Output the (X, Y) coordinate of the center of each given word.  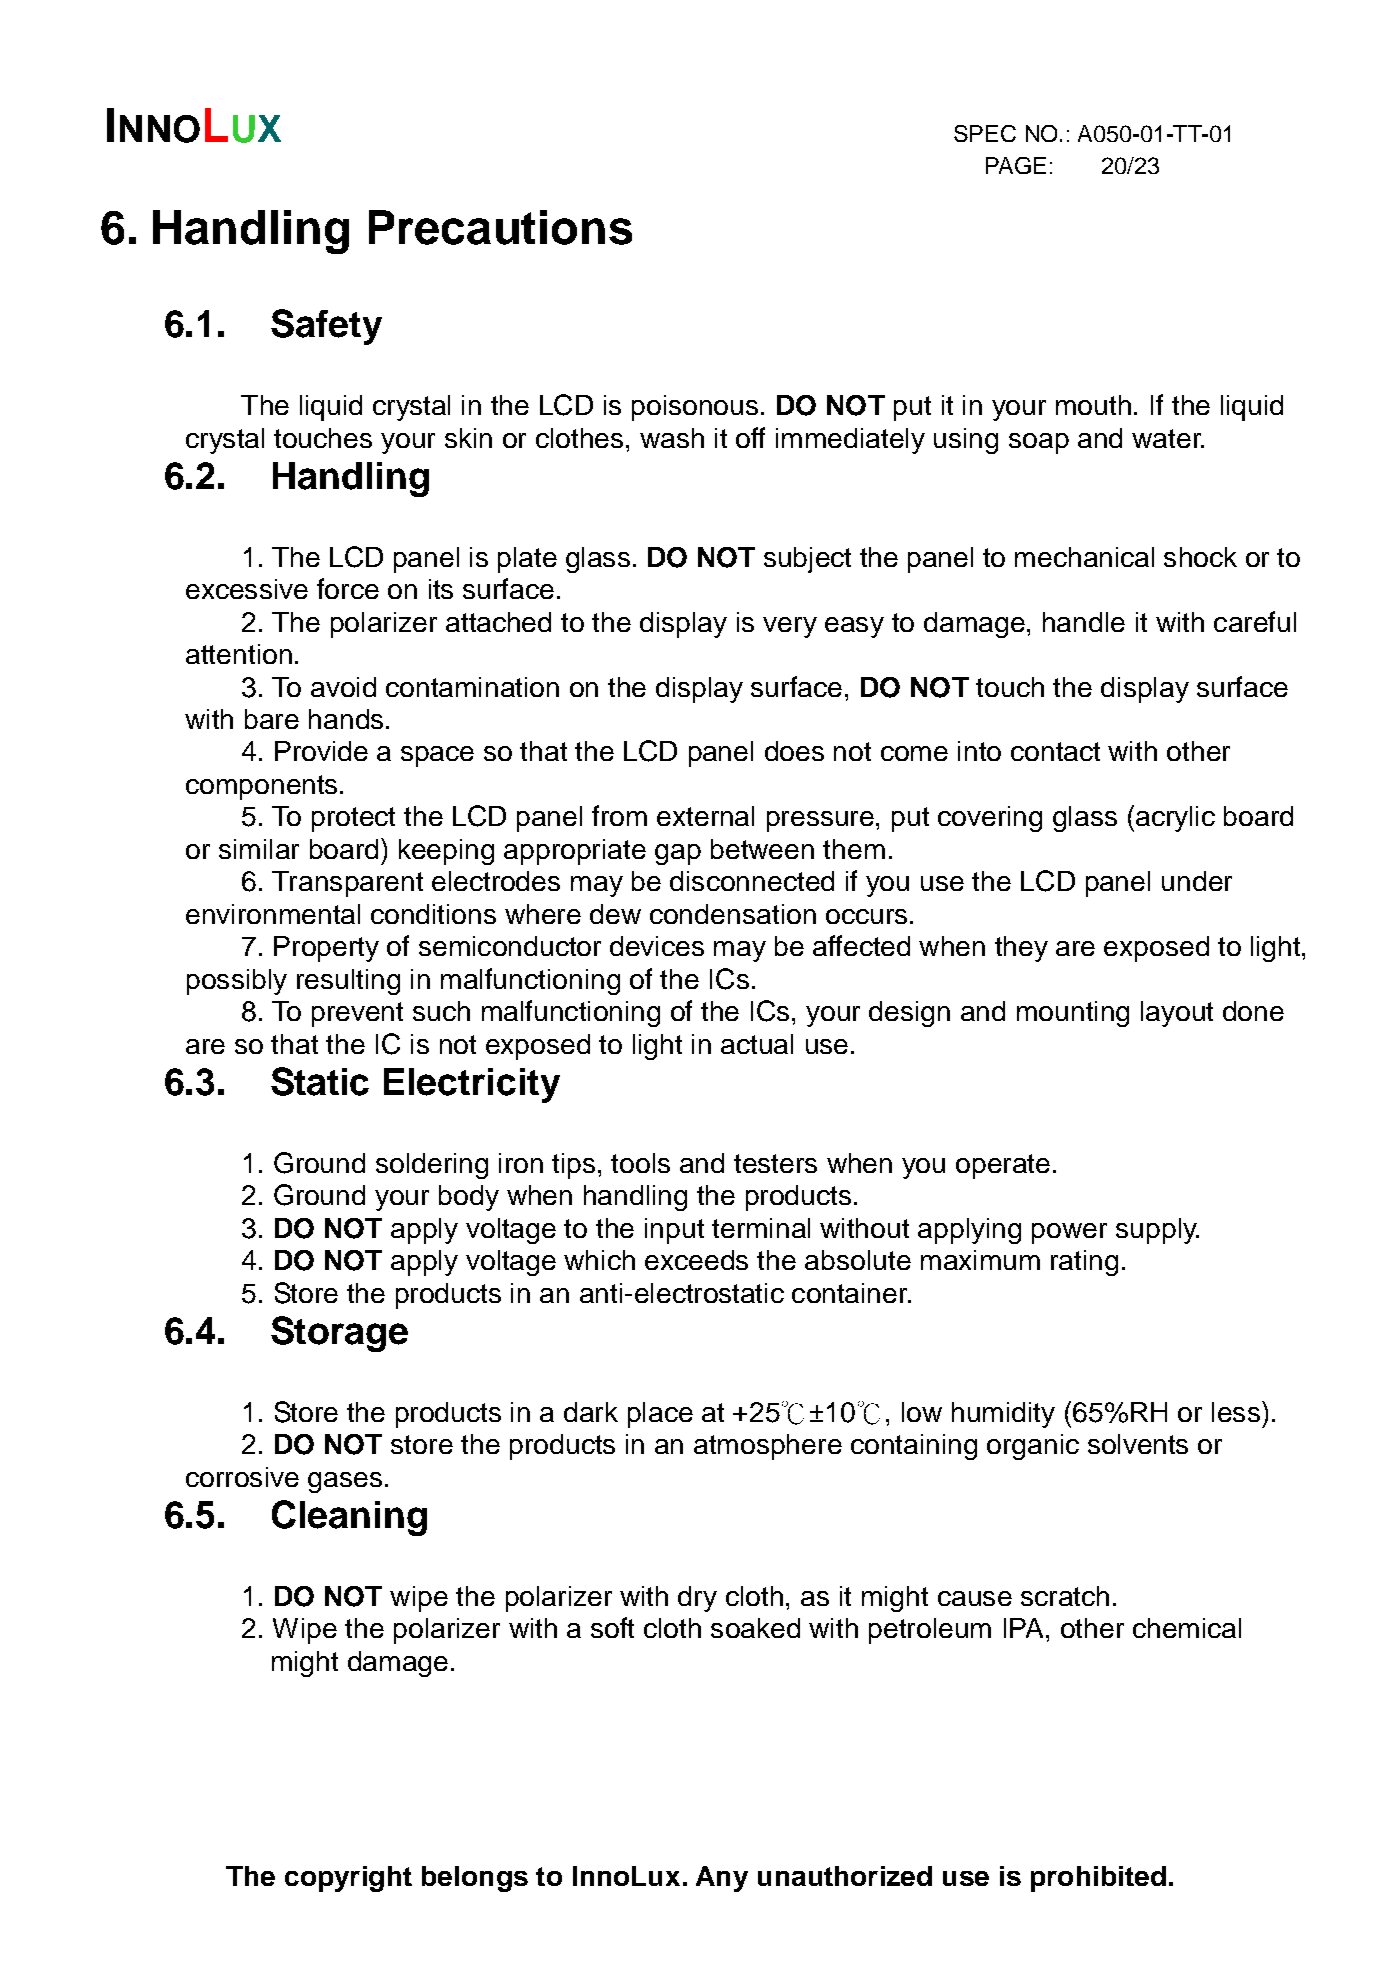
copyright (348, 1879)
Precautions (500, 227)
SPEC (985, 133)
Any (722, 1879)
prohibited (1098, 1879)
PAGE (1016, 165)
